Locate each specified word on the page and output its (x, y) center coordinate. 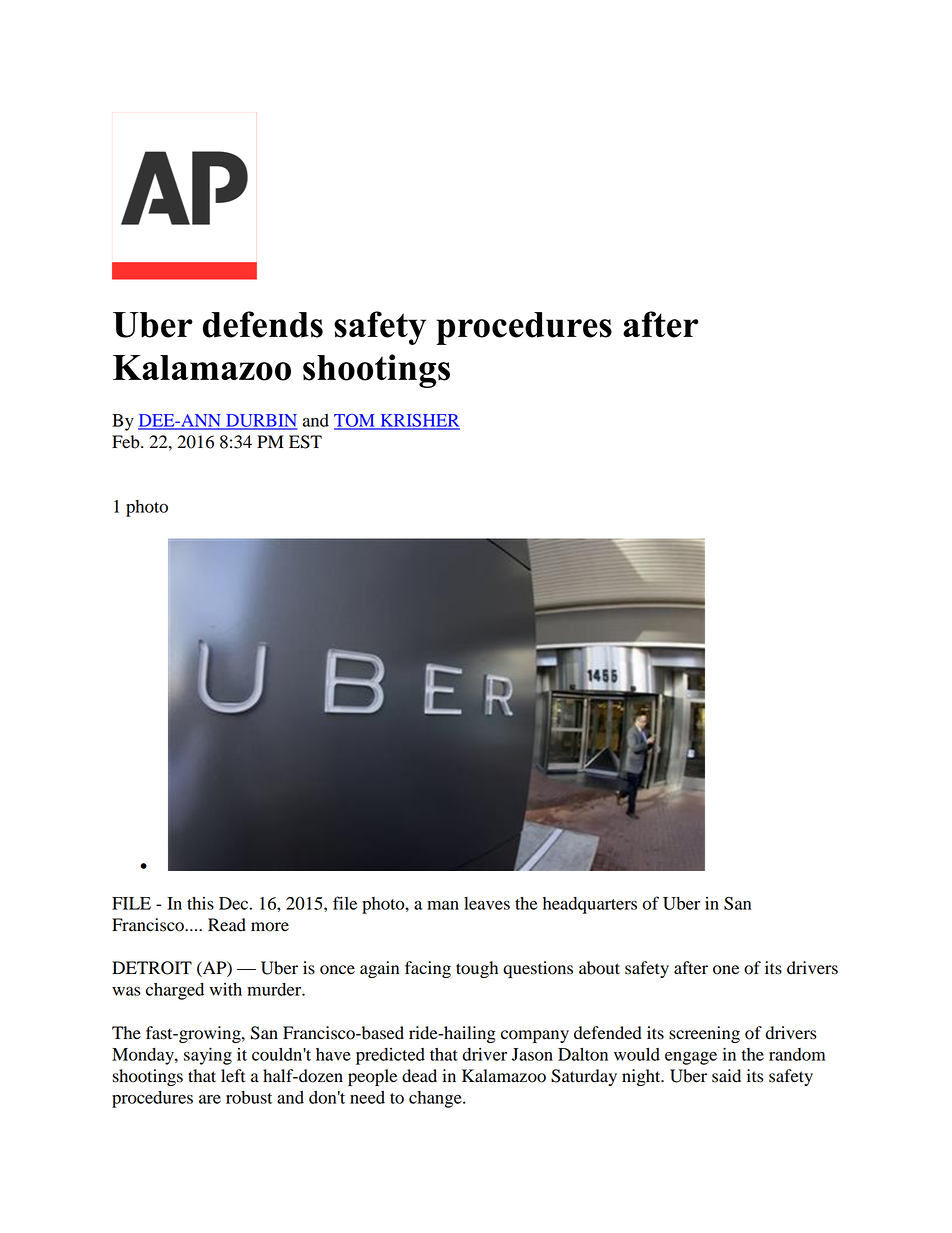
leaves (487, 903)
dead (419, 1076)
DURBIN (261, 421)
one (726, 970)
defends (263, 324)
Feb (127, 442)
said (726, 1076)
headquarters (590, 905)
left (233, 1076)
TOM (355, 421)
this (200, 903)
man (443, 905)
